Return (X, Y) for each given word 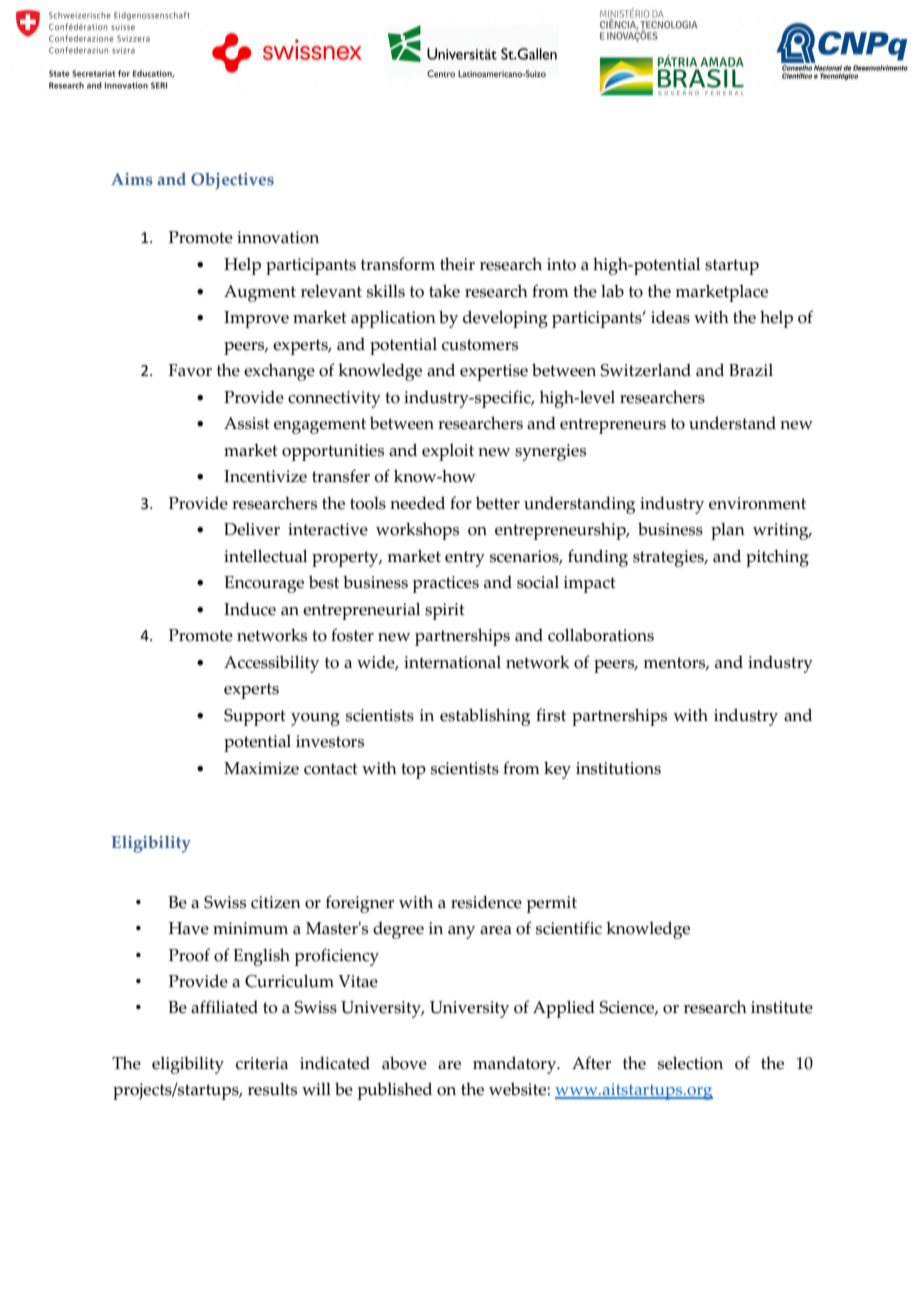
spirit (445, 611)
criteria (262, 1063)
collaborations (601, 635)
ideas (670, 317)
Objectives (232, 181)
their (457, 264)
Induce (250, 609)
